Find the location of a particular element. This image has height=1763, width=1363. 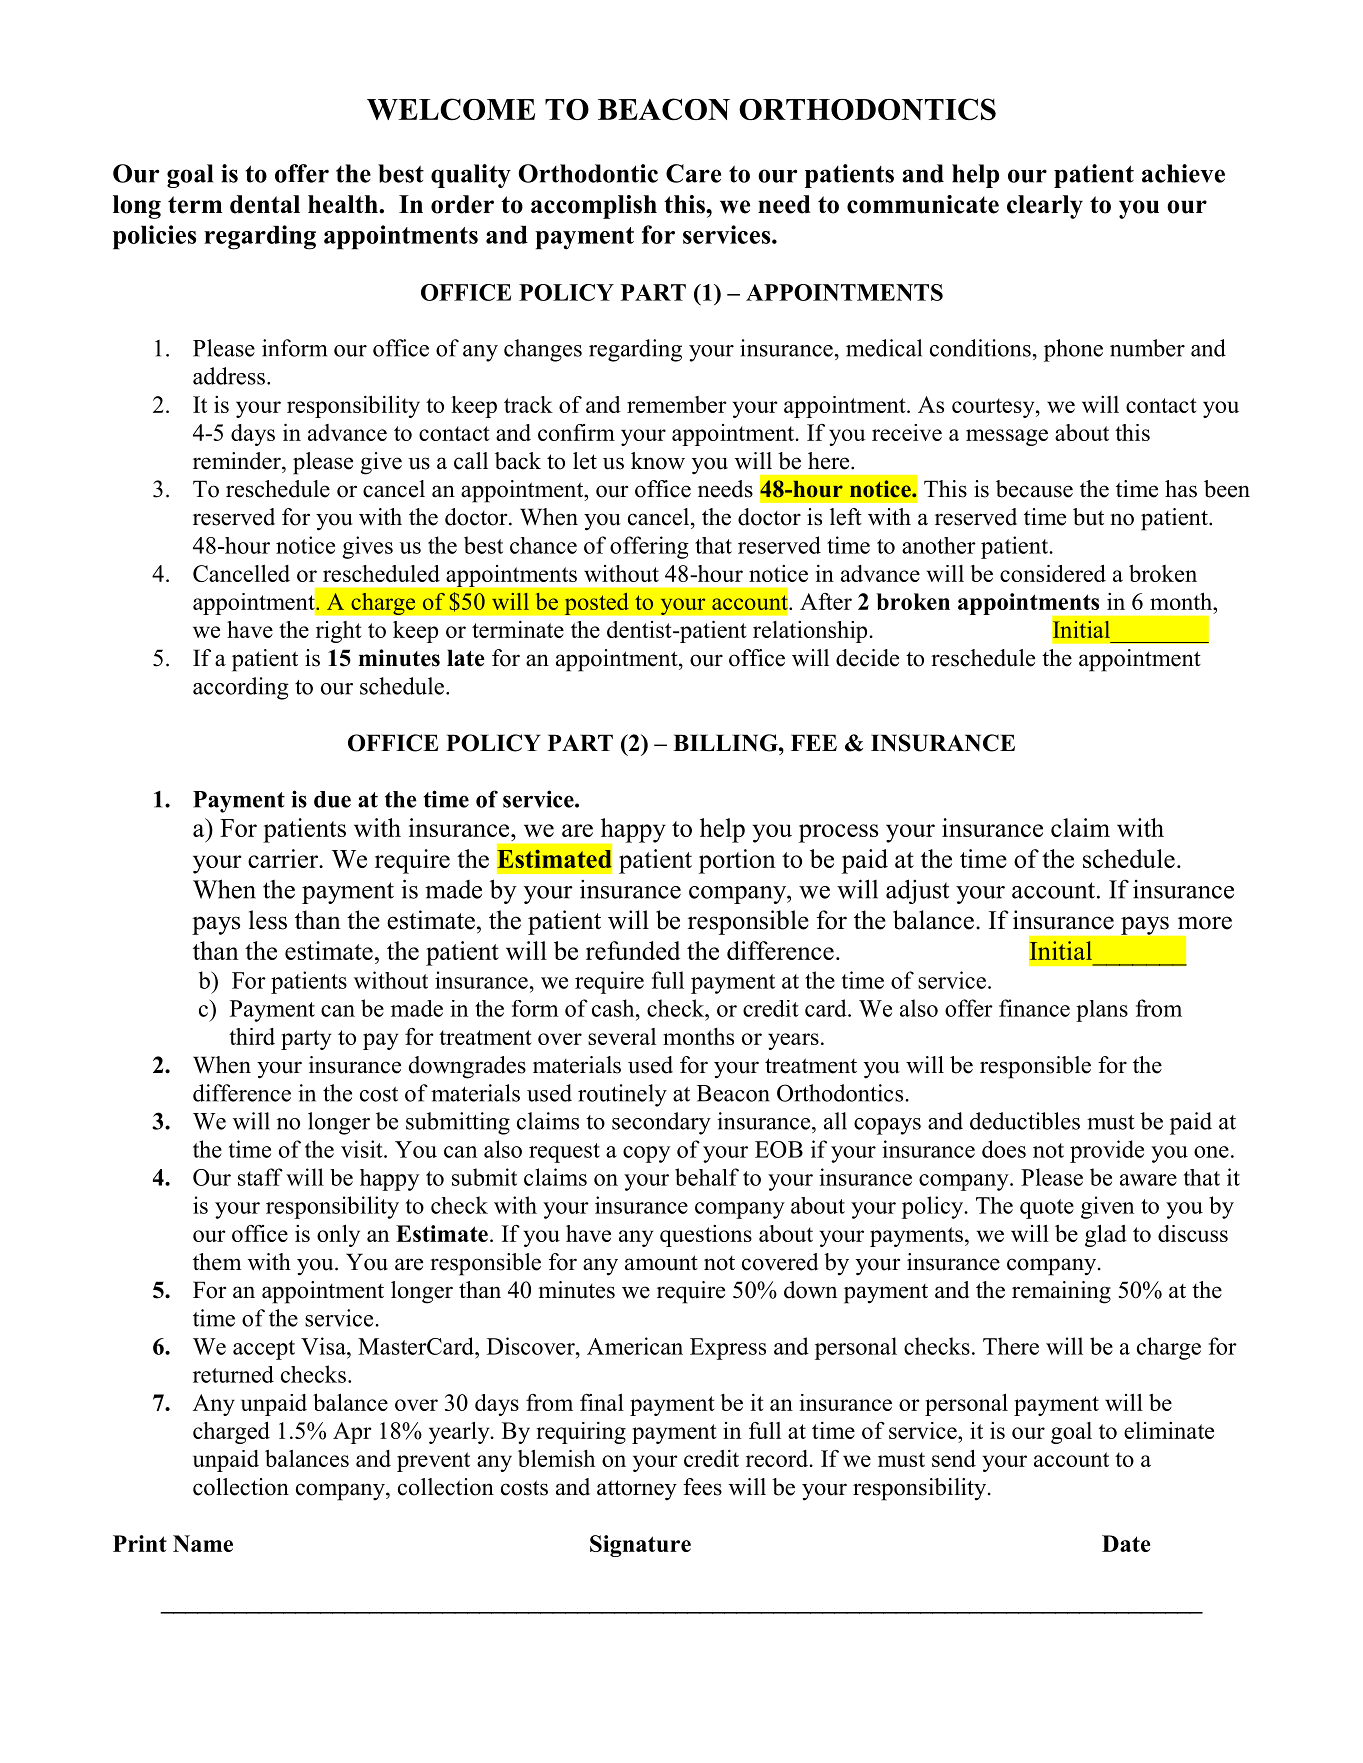

fees is located at coordinates (702, 1487).
